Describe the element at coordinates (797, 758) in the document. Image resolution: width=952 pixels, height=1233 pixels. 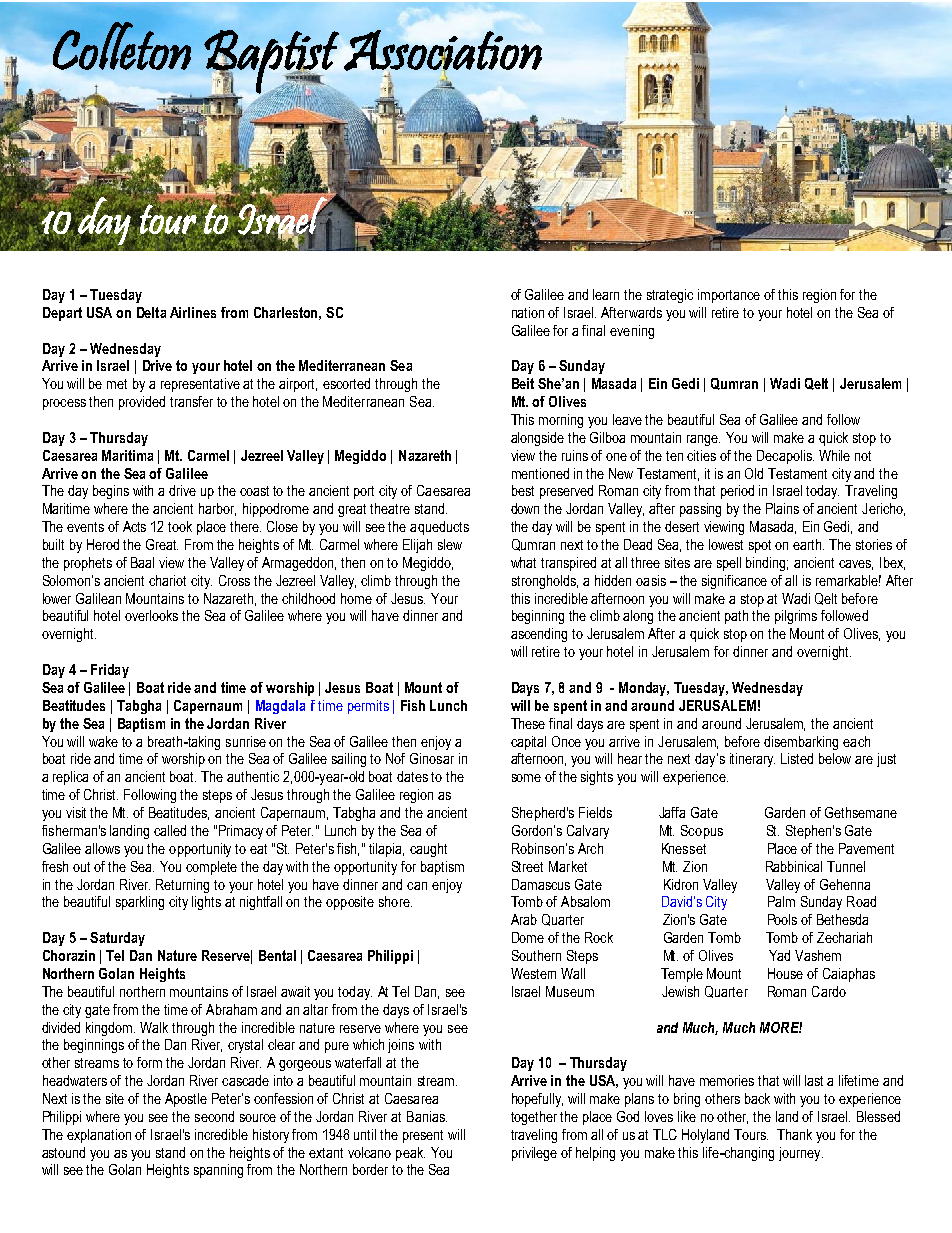
I see `Listed` at that location.
